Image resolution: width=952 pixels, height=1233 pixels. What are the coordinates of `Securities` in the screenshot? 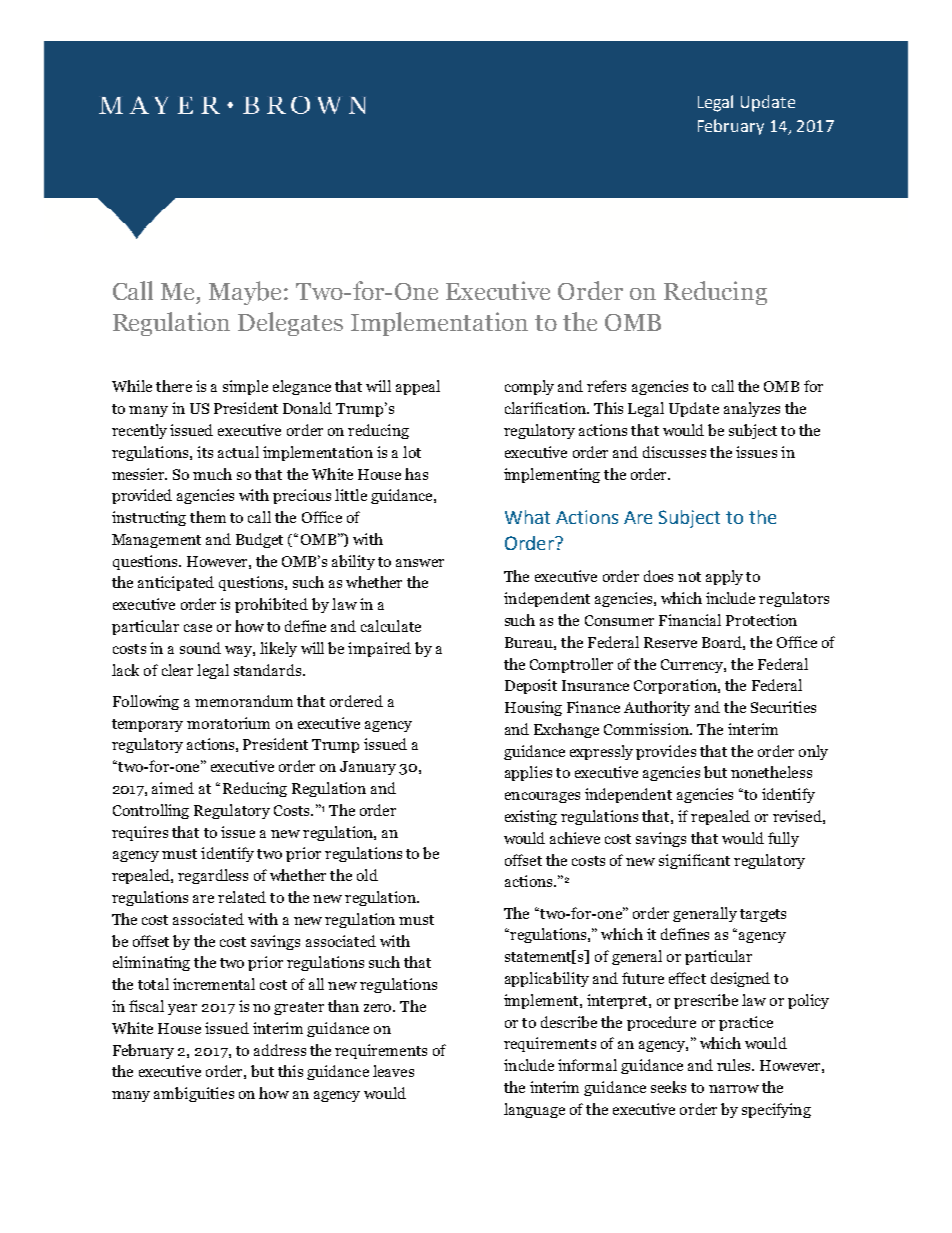 It's located at (783, 707).
